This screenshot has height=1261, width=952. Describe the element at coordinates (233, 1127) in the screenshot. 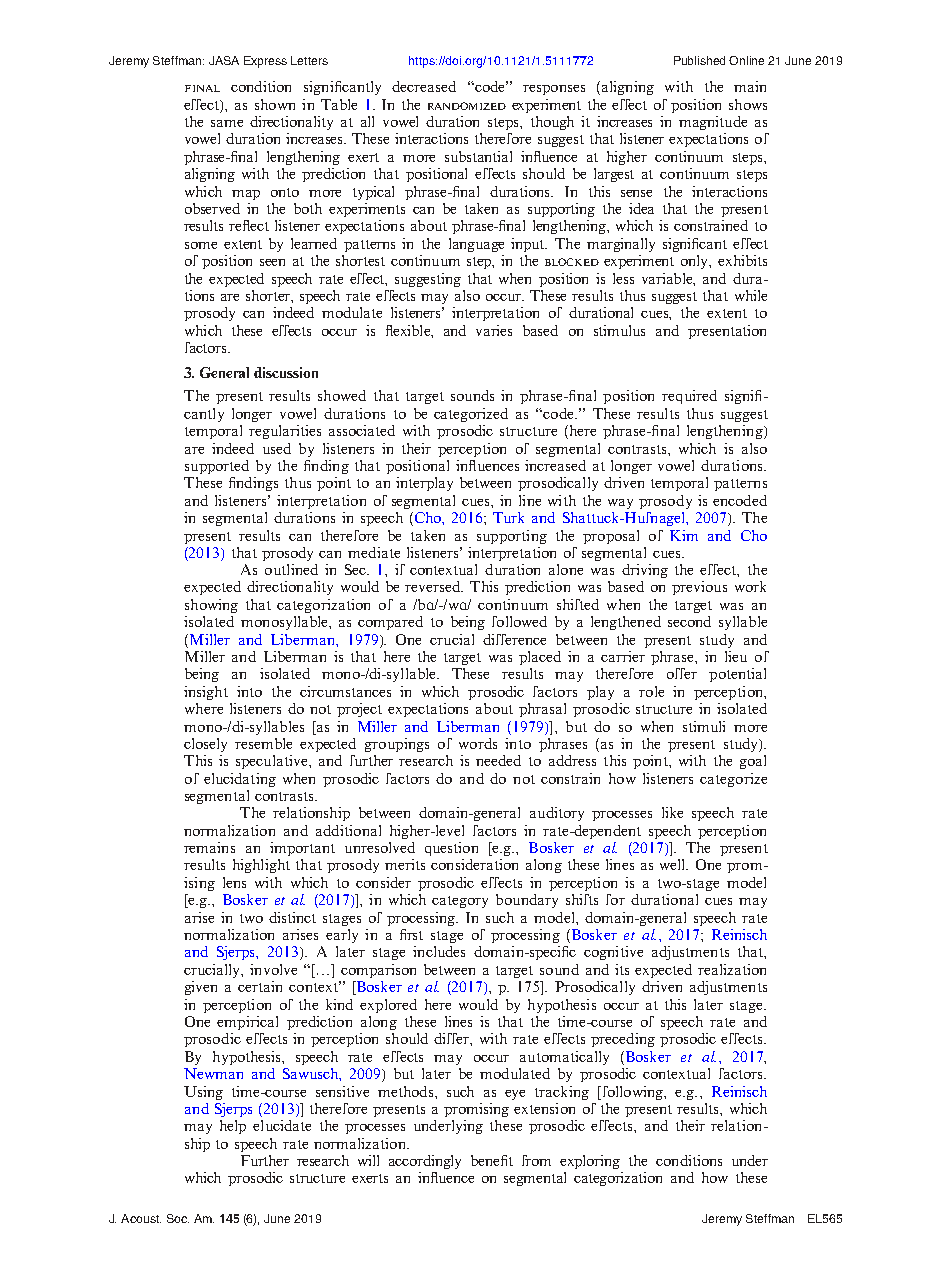

I see `help` at that location.
